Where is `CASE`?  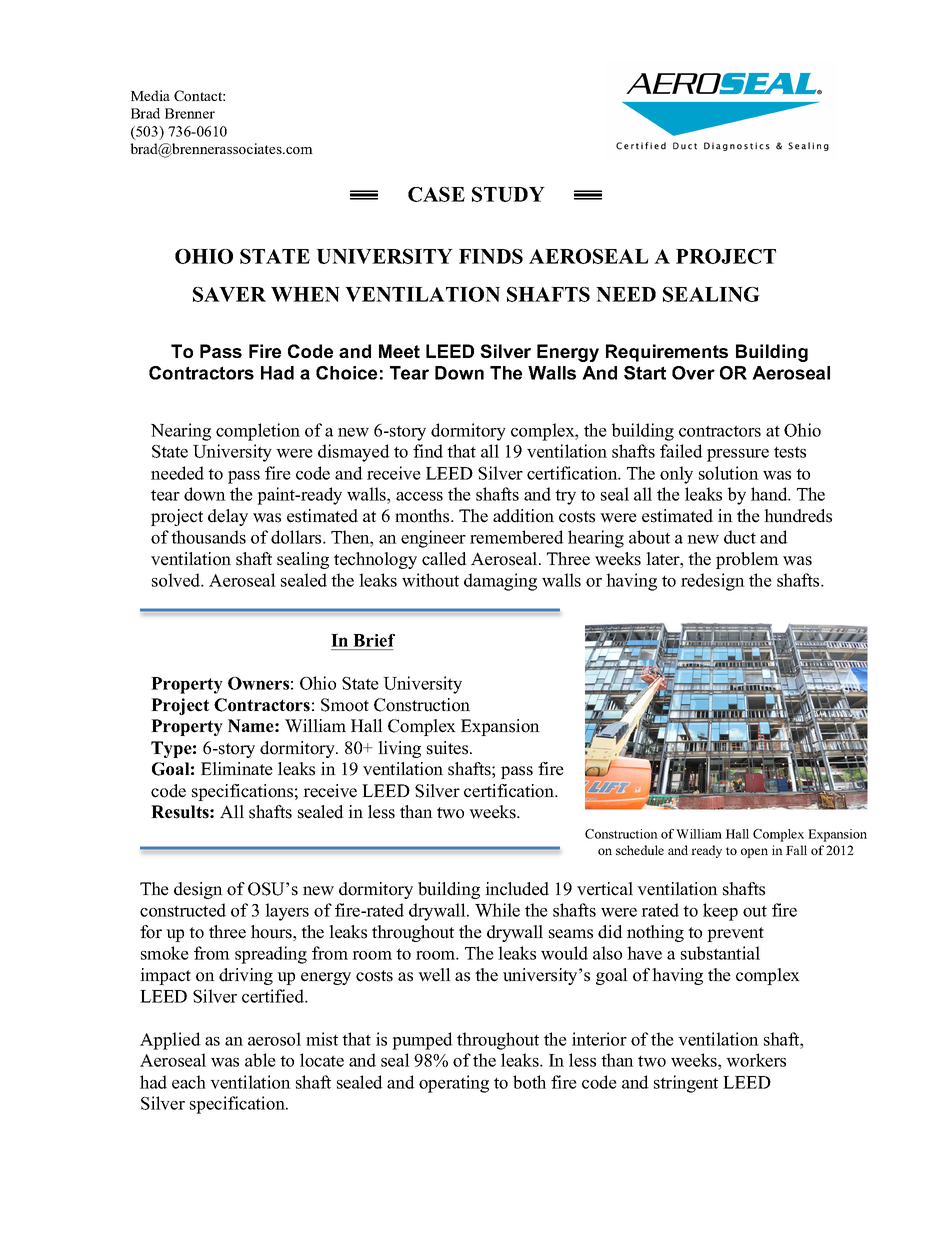 CASE is located at coordinates (436, 194).
